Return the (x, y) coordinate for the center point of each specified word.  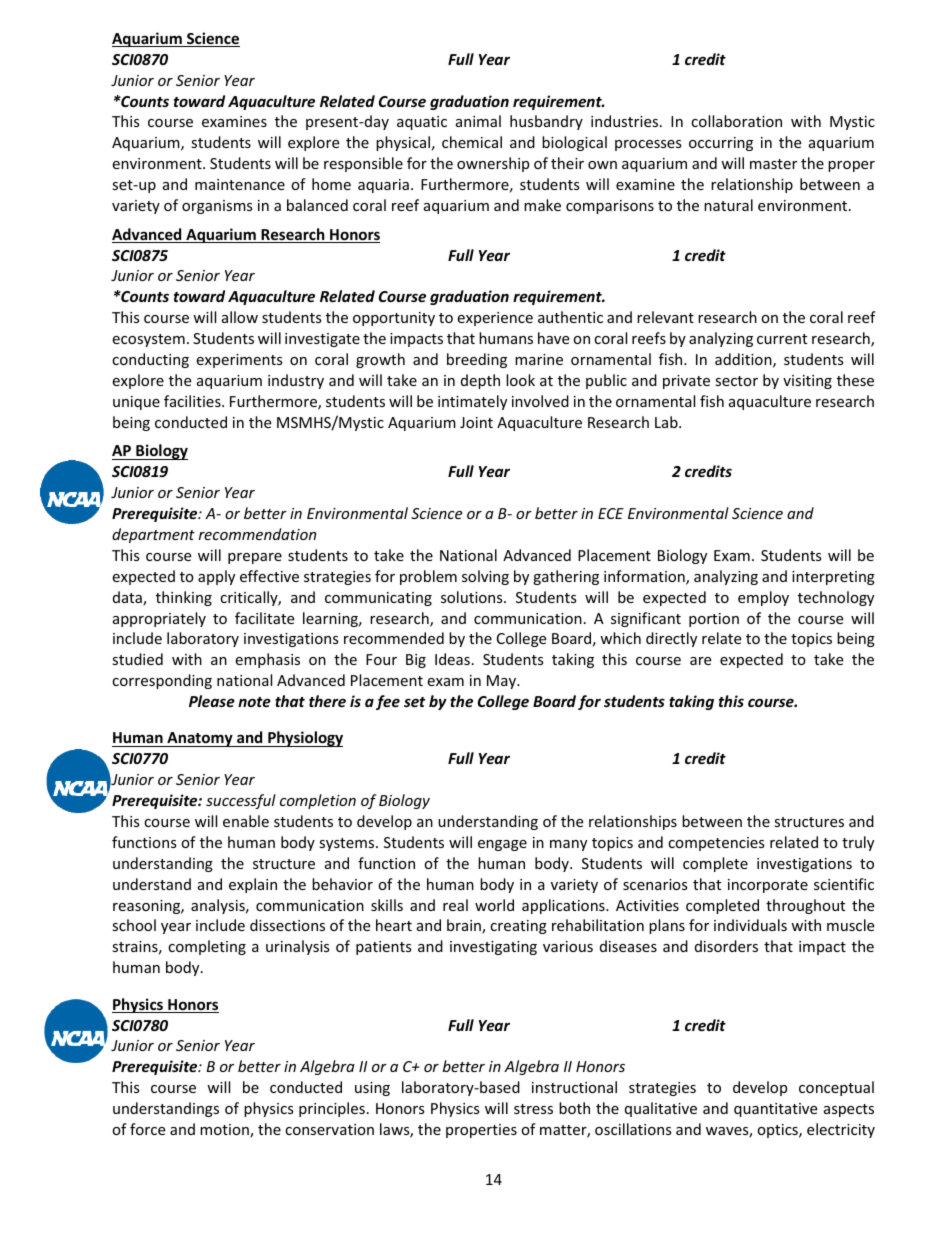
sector (736, 381)
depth (480, 381)
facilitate (264, 618)
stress (533, 1109)
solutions (473, 597)
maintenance (240, 184)
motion (225, 1131)
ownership (493, 164)
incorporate (768, 886)
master (773, 164)
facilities (193, 401)
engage (502, 845)
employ (763, 598)
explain (253, 885)
